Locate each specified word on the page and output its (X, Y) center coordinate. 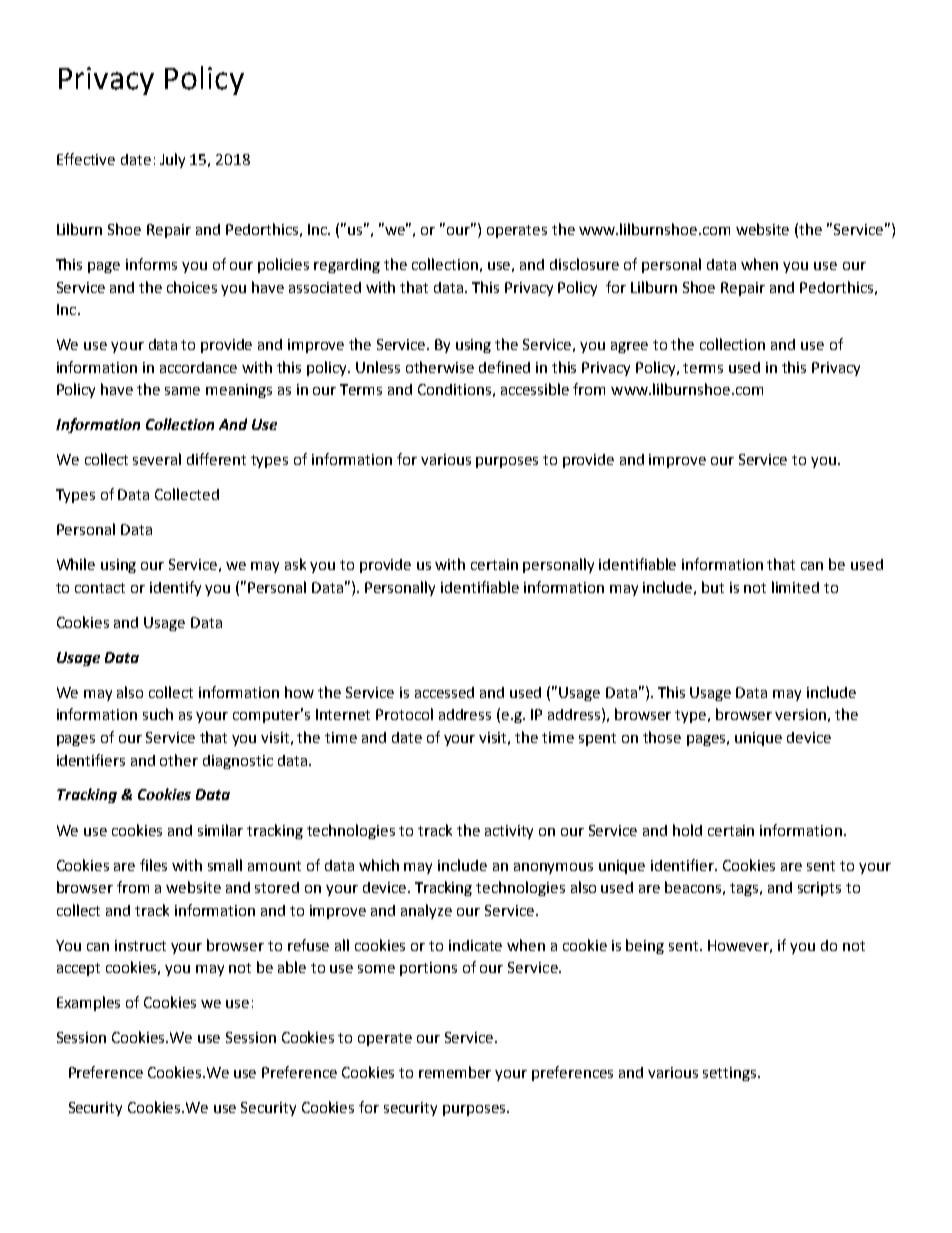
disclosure (584, 264)
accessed (444, 692)
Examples (88, 1003)
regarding (347, 266)
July (172, 160)
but (713, 587)
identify (175, 588)
